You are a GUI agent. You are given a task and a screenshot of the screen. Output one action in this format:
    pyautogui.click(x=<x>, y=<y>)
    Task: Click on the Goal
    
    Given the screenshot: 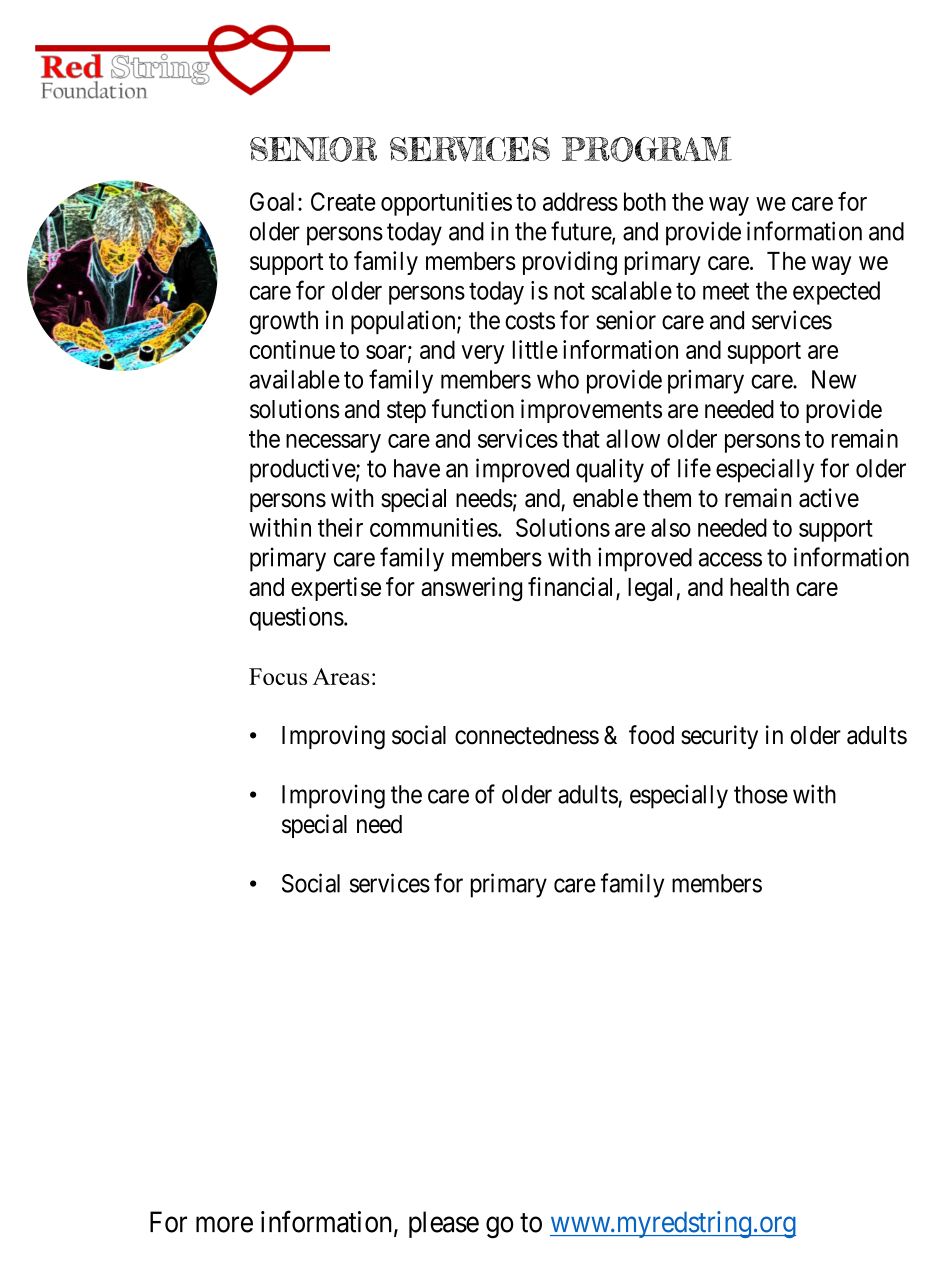 What is the action you would take?
    pyautogui.click(x=274, y=201)
